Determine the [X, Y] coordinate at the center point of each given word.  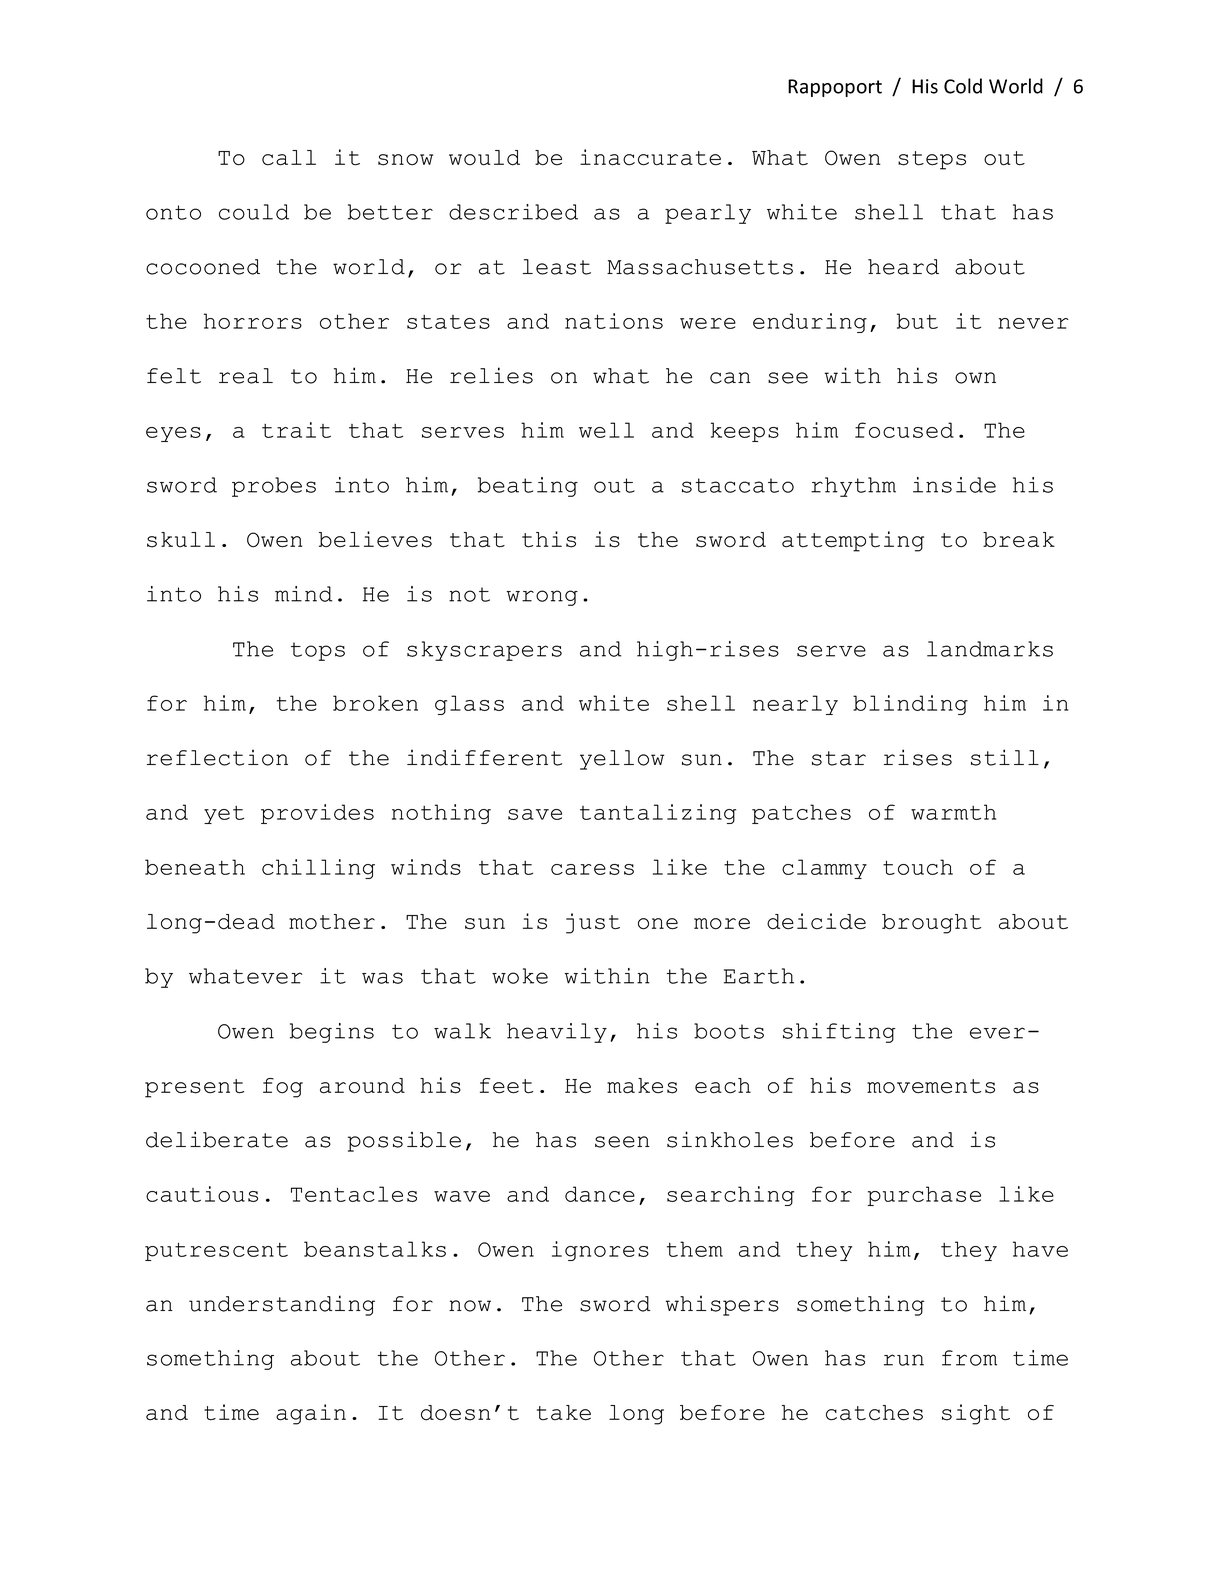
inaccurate [650, 157]
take [564, 1413]
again [311, 1414]
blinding [910, 705]
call [289, 158]
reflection [217, 757]
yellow [622, 760]
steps [932, 160]
